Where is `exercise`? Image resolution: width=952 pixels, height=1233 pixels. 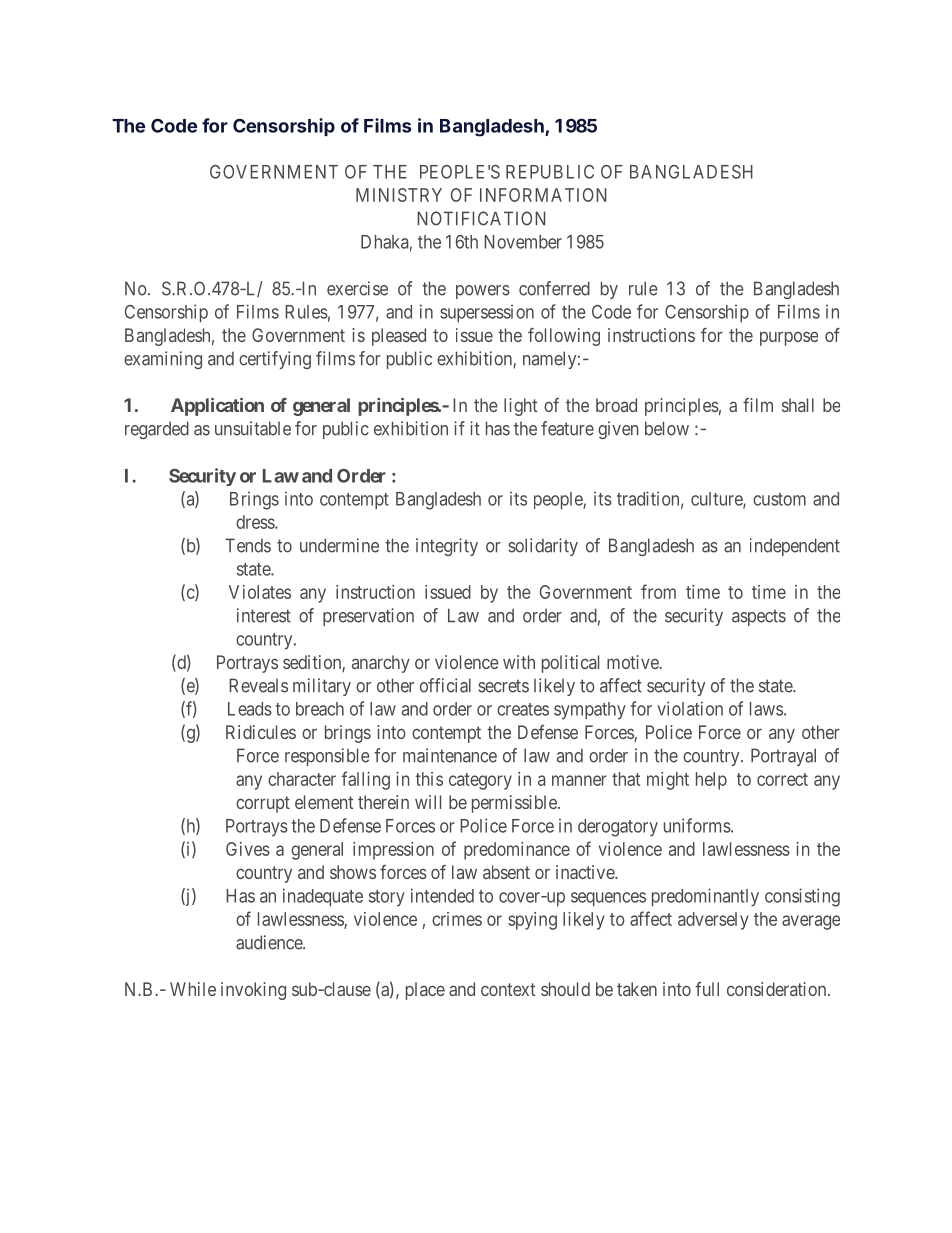 exercise is located at coordinates (357, 288).
